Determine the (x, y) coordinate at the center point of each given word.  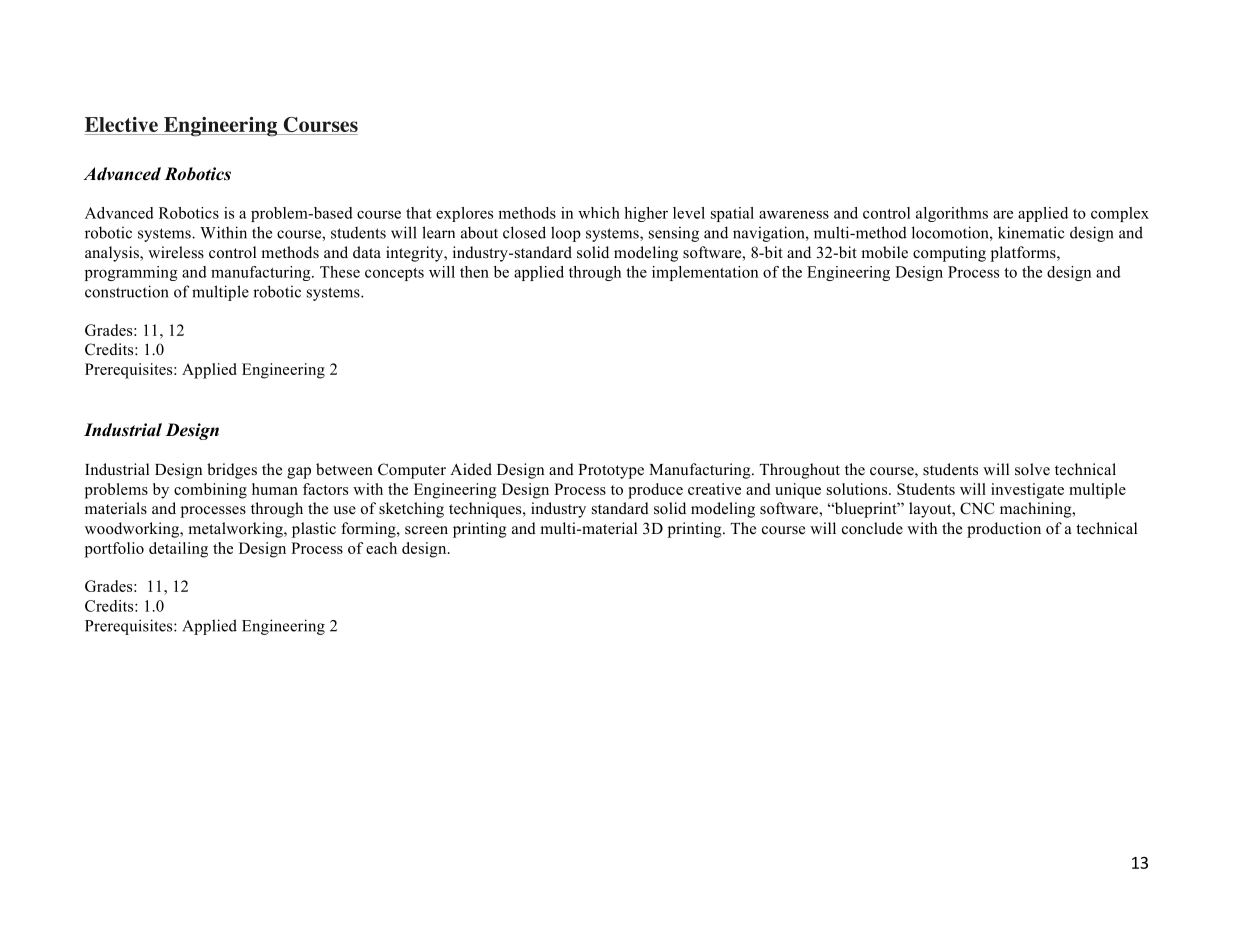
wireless (176, 252)
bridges (232, 471)
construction (127, 291)
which (599, 213)
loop (566, 234)
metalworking (236, 530)
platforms (1024, 254)
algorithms (952, 214)
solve (1032, 469)
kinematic (1031, 232)
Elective (122, 126)
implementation (705, 273)
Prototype (611, 471)
